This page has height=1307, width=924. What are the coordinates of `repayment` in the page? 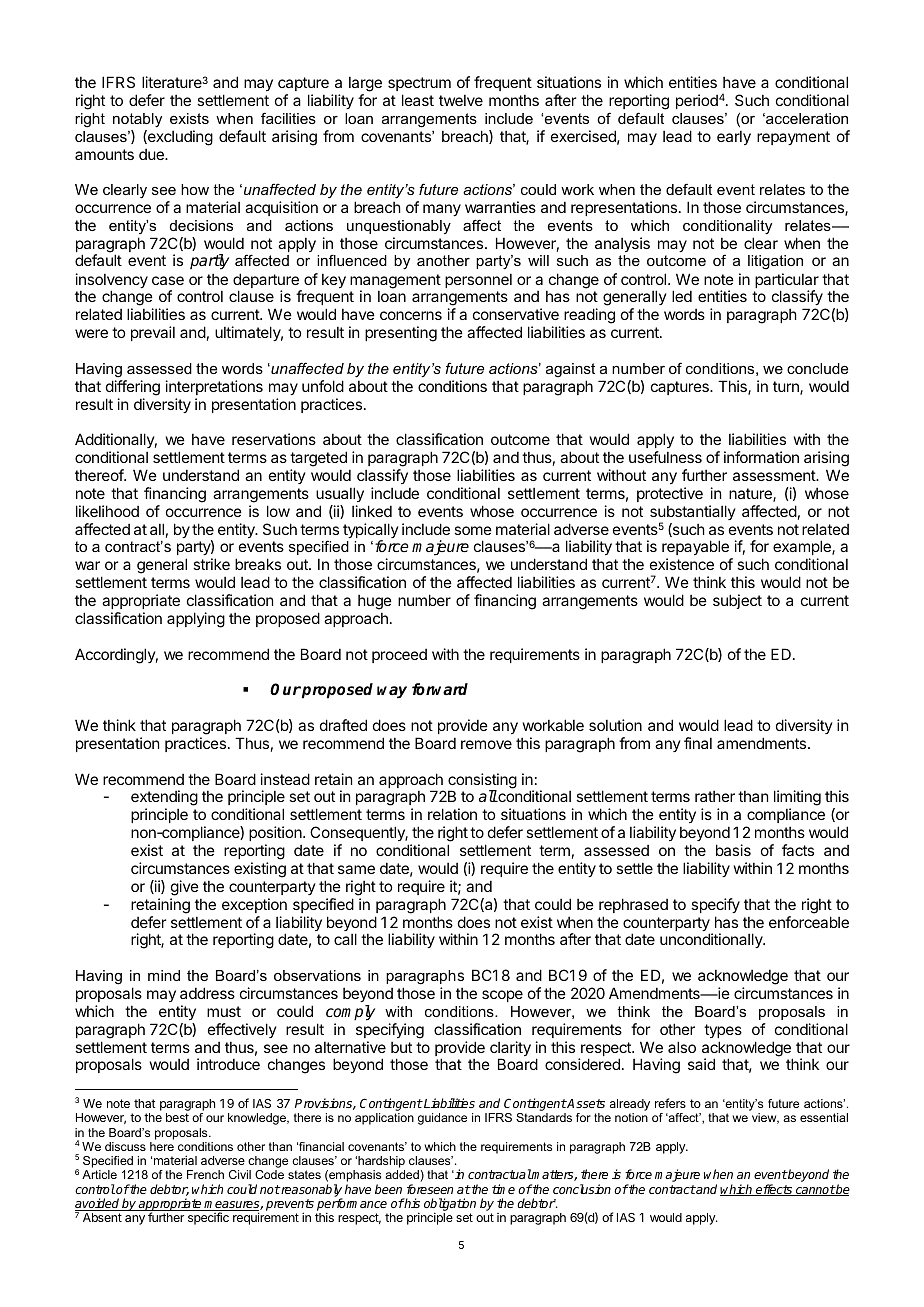 It's located at (793, 138).
